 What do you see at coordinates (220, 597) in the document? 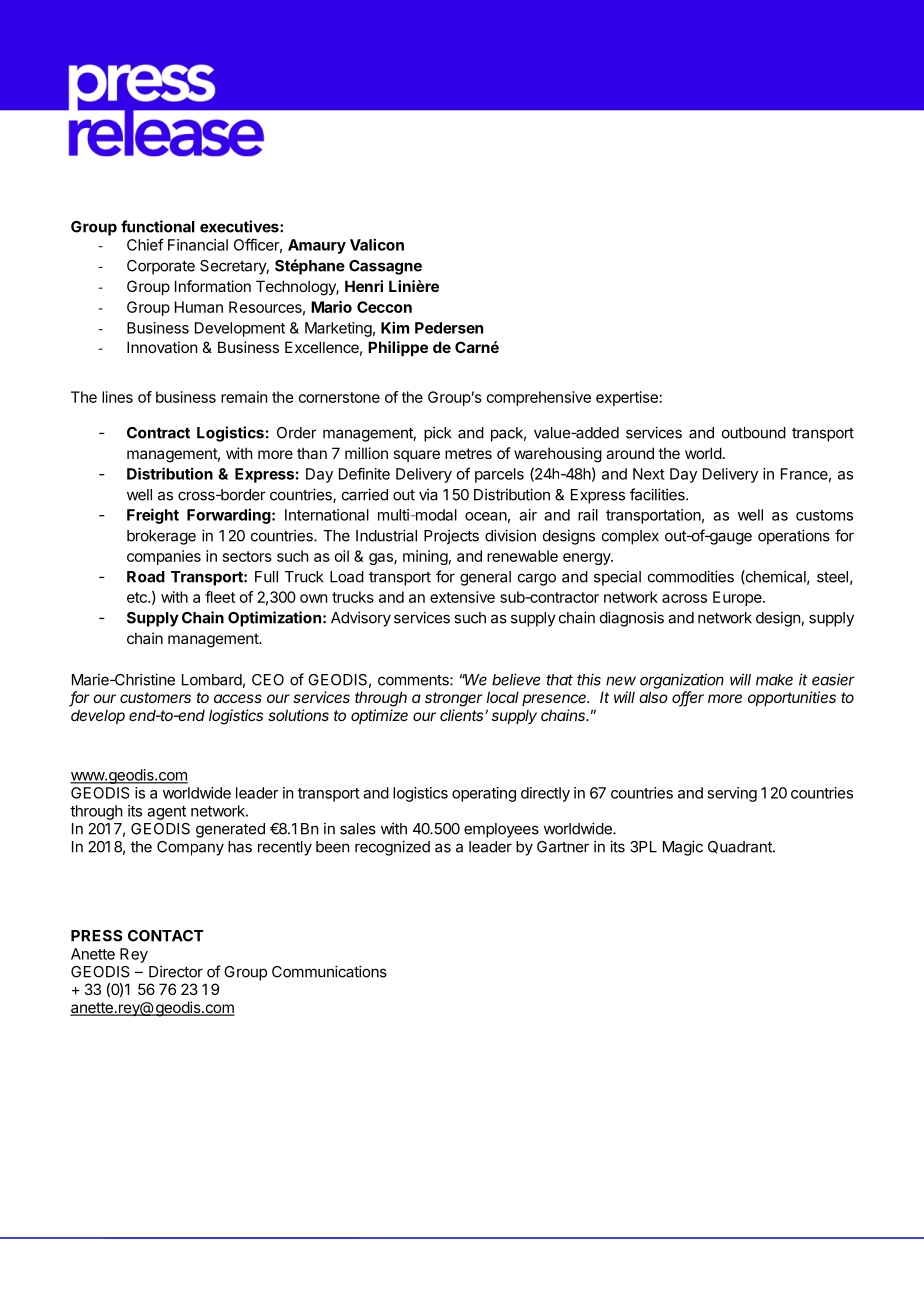
I see `fleet` at bounding box center [220, 597].
